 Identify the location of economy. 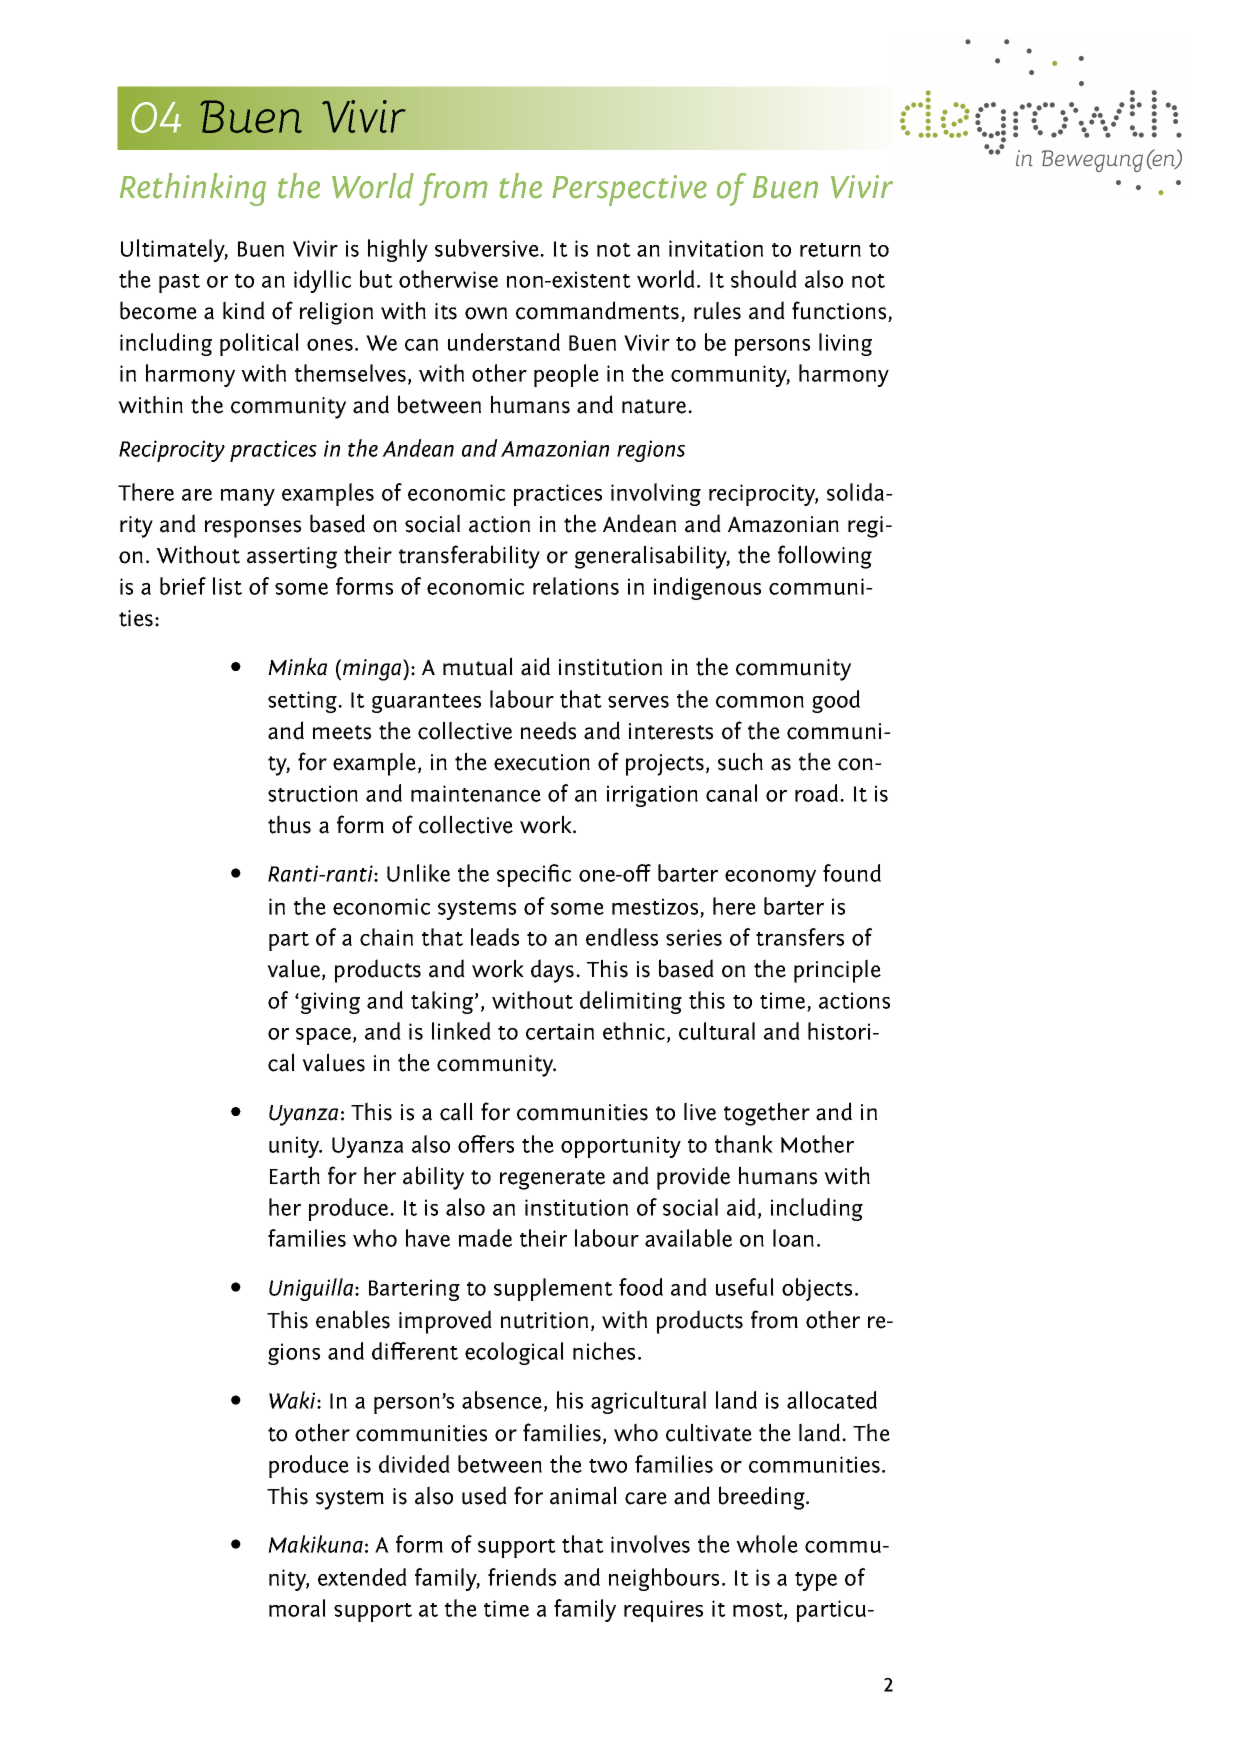
(770, 878).
